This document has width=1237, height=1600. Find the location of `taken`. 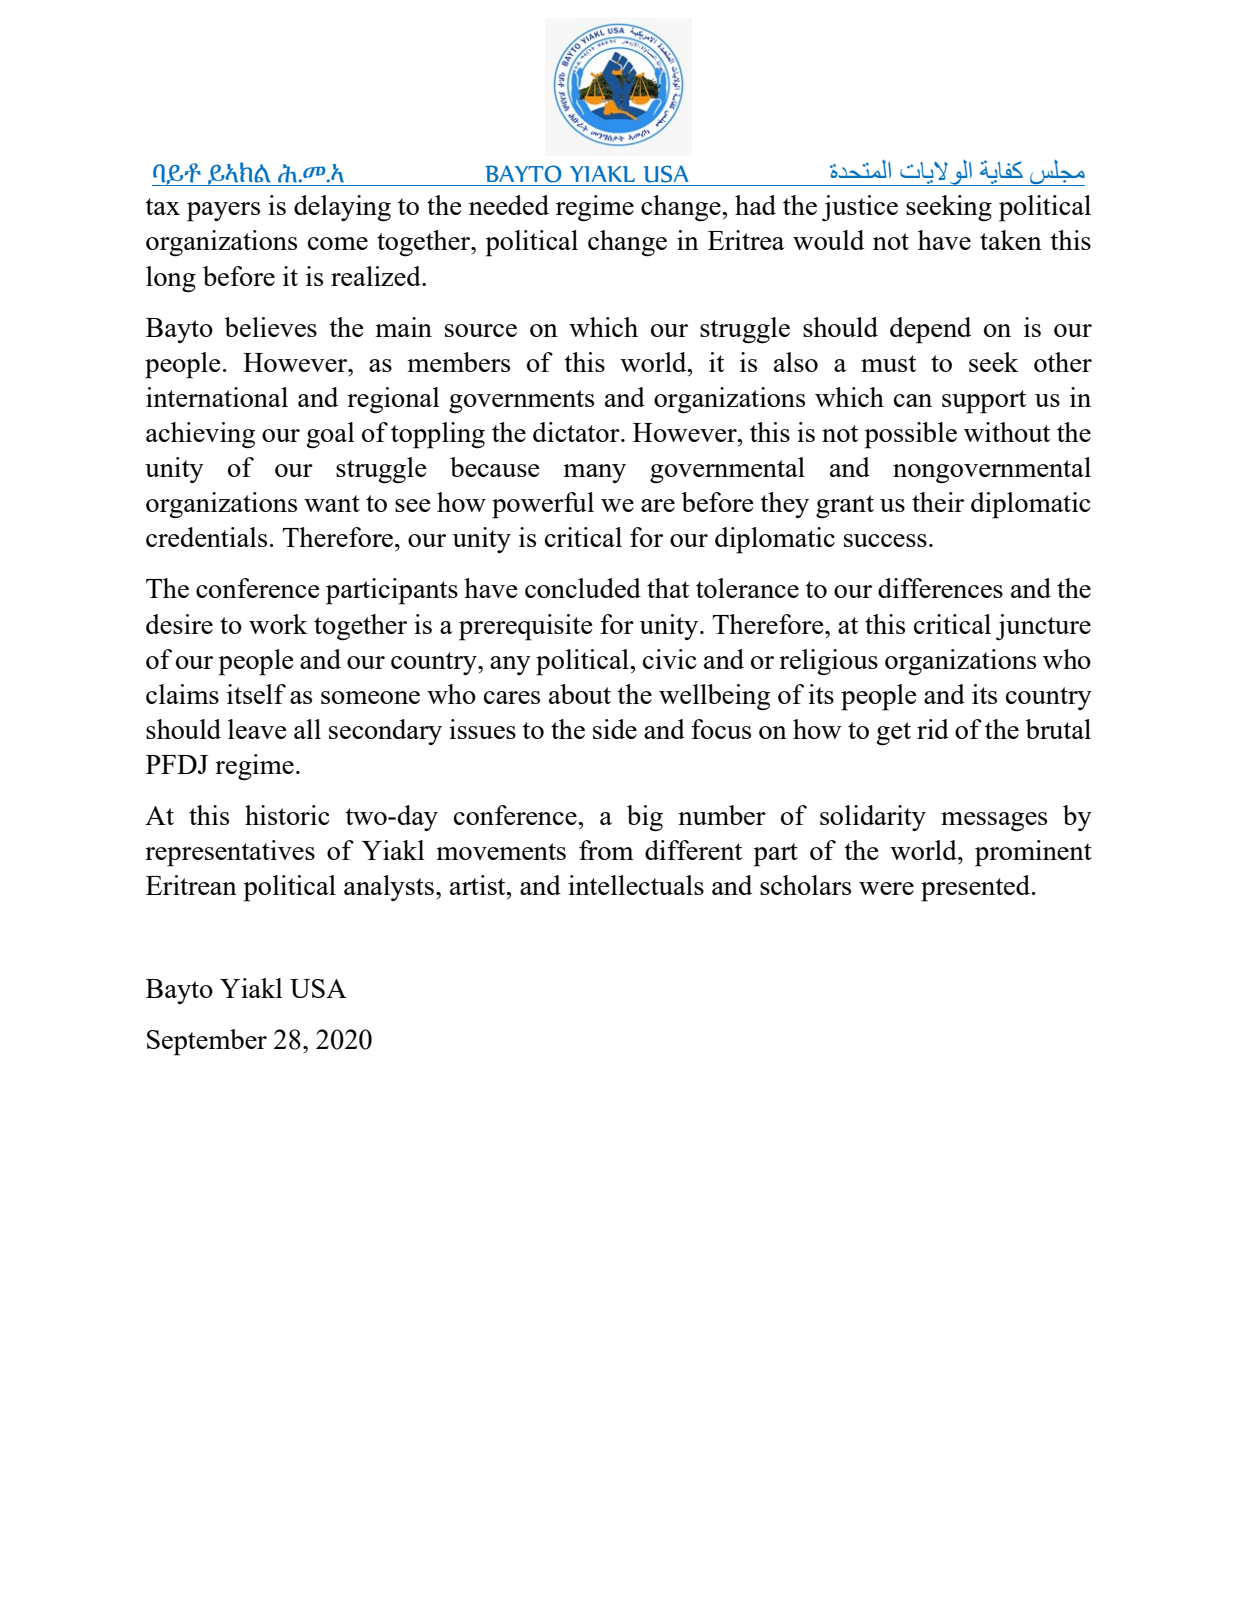

taken is located at coordinates (1011, 240).
